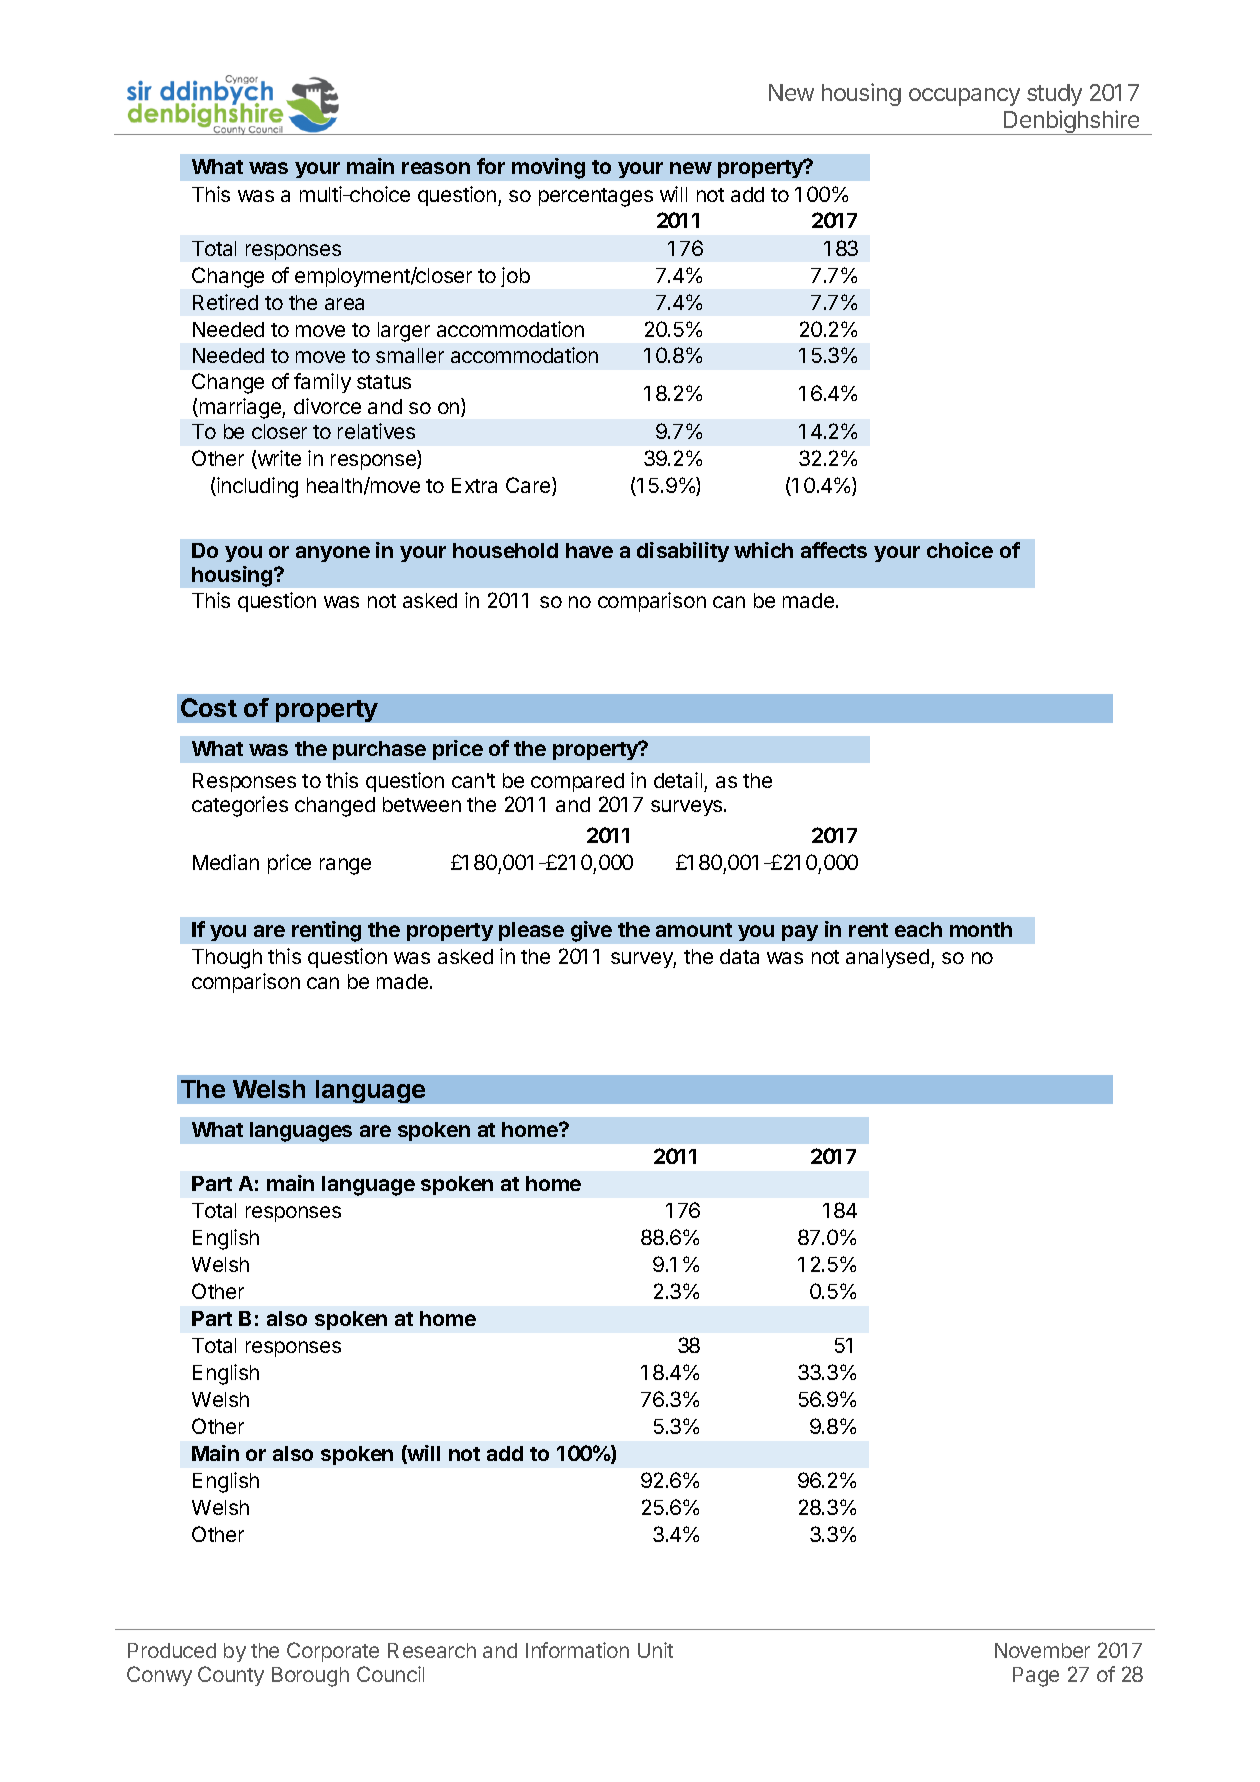 The height and width of the screenshot is (1782, 1260). I want to click on each, so click(918, 929).
